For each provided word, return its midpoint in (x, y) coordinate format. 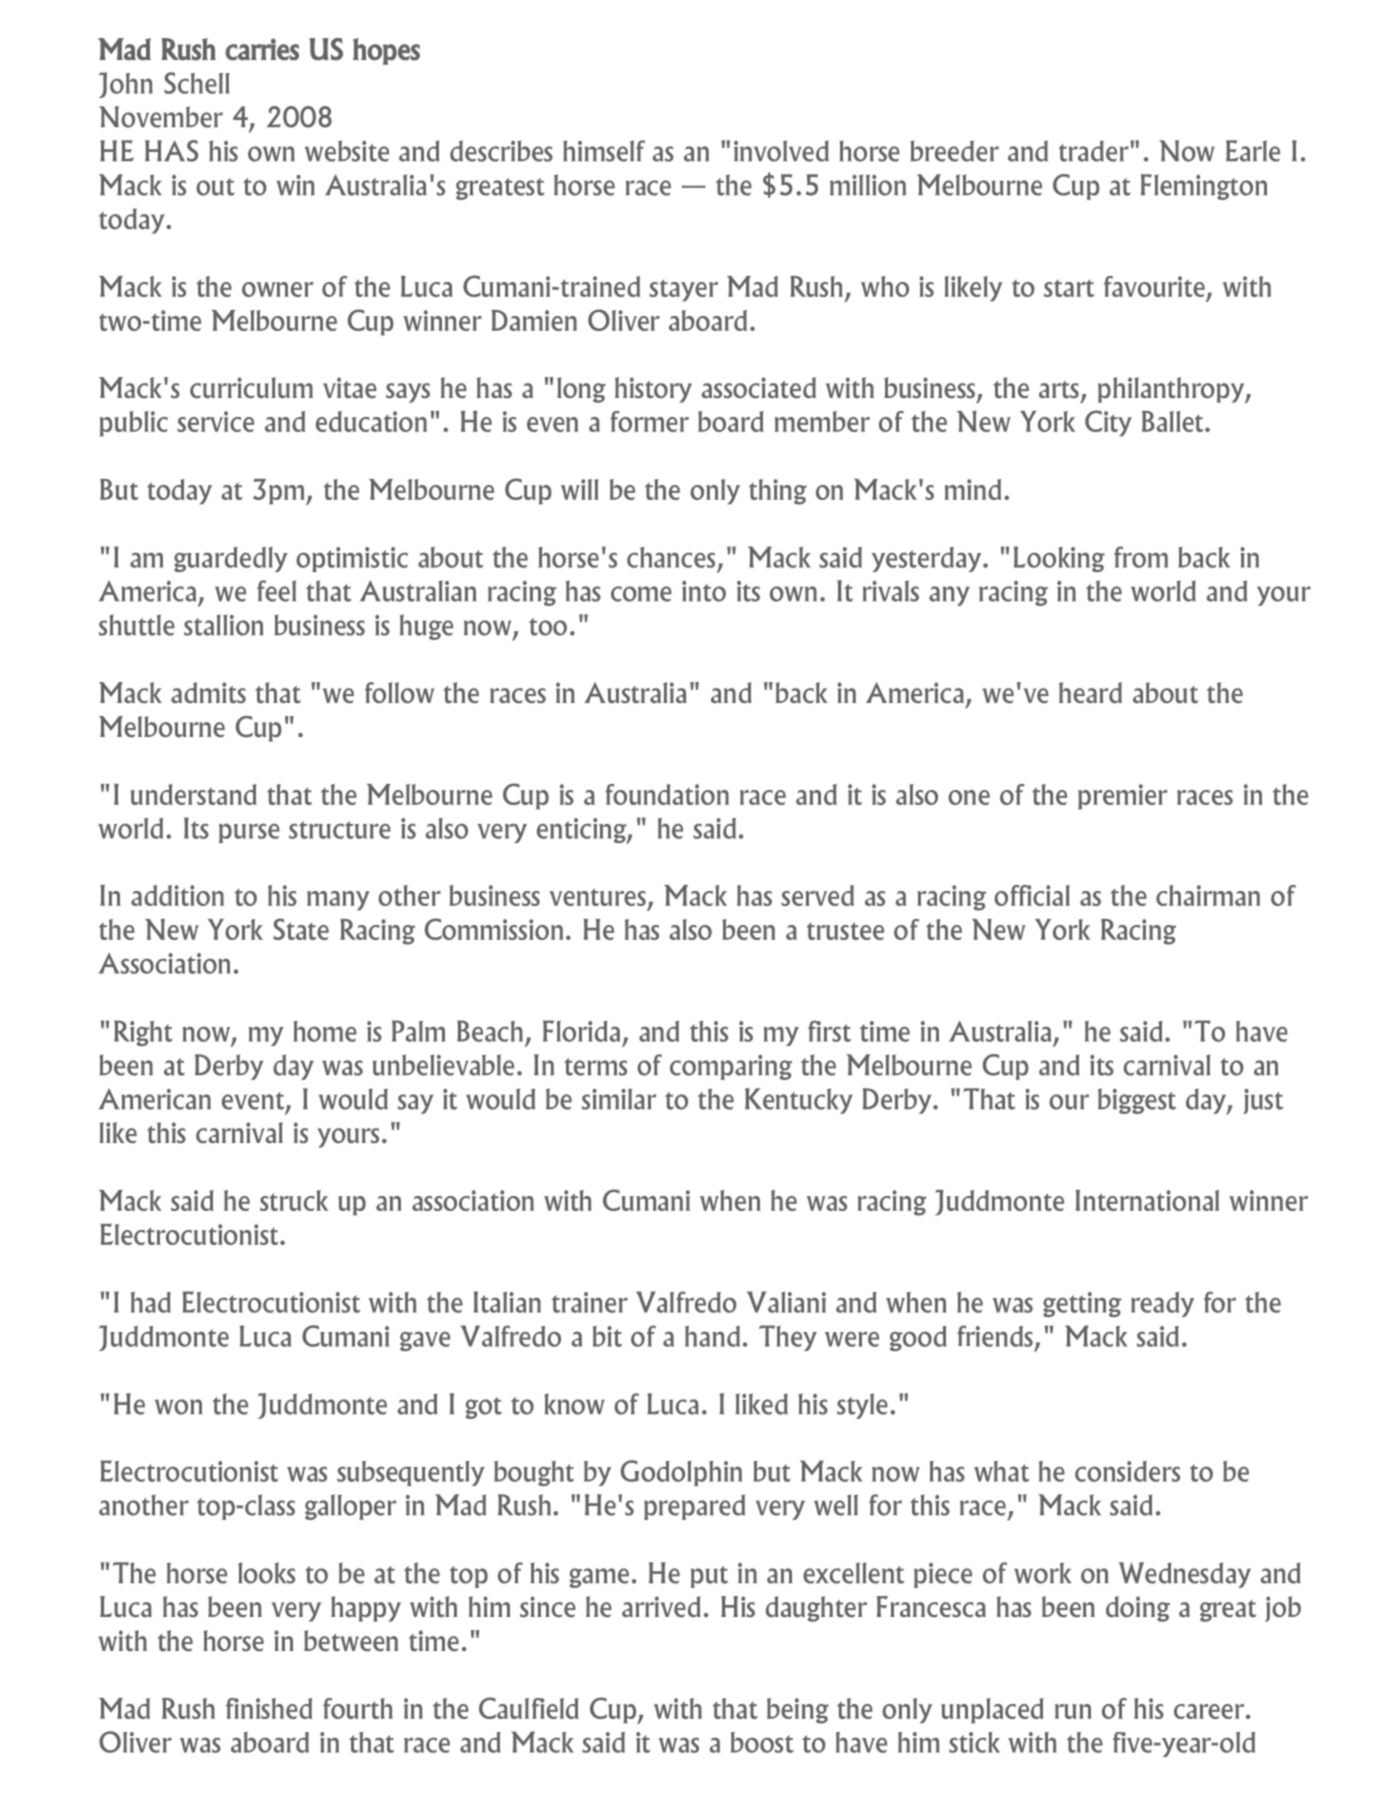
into (704, 591)
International (1147, 1200)
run (1073, 1711)
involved (781, 151)
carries (262, 49)
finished (269, 1708)
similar (619, 1099)
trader (1094, 151)
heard (1090, 692)
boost (762, 1742)
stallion (223, 625)
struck (294, 1200)
